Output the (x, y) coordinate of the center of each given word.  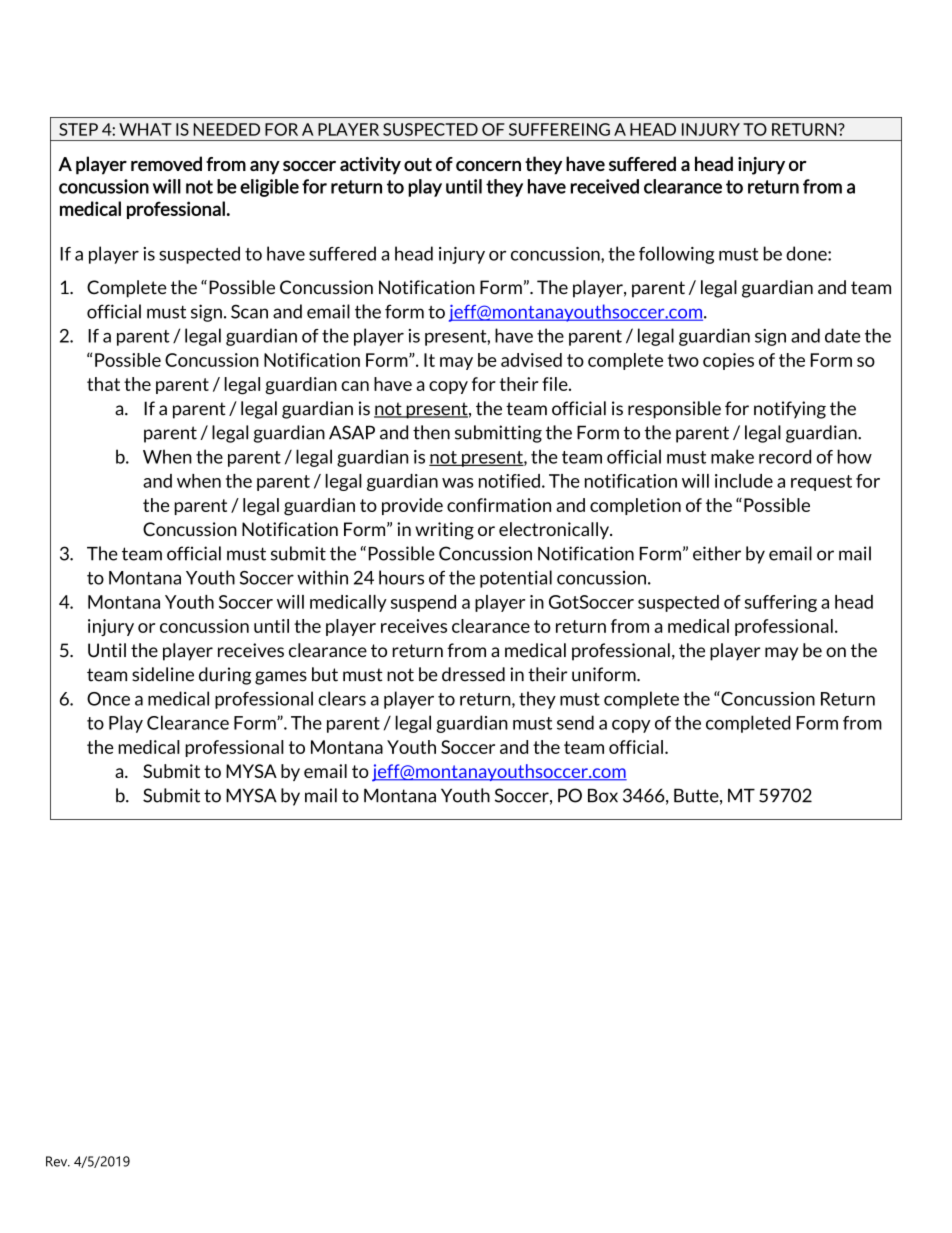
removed (166, 163)
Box (603, 795)
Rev (58, 1161)
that (103, 384)
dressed (473, 674)
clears (342, 698)
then (431, 432)
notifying (790, 410)
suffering (781, 603)
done (807, 253)
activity (370, 166)
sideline (163, 674)
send (575, 722)
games (281, 678)
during (225, 676)
